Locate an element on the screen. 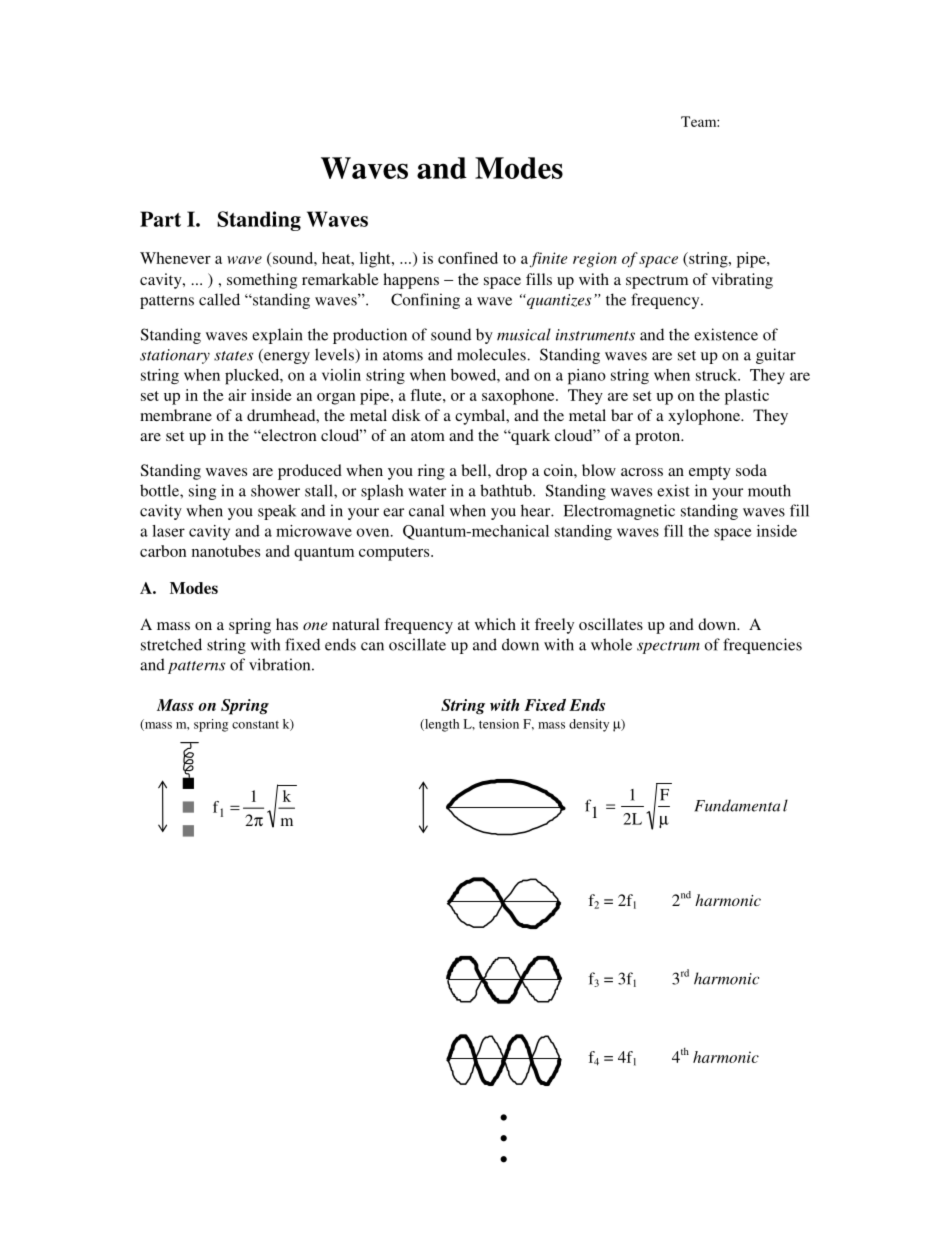 This screenshot has width=952, height=1233. which is located at coordinates (495, 624).
